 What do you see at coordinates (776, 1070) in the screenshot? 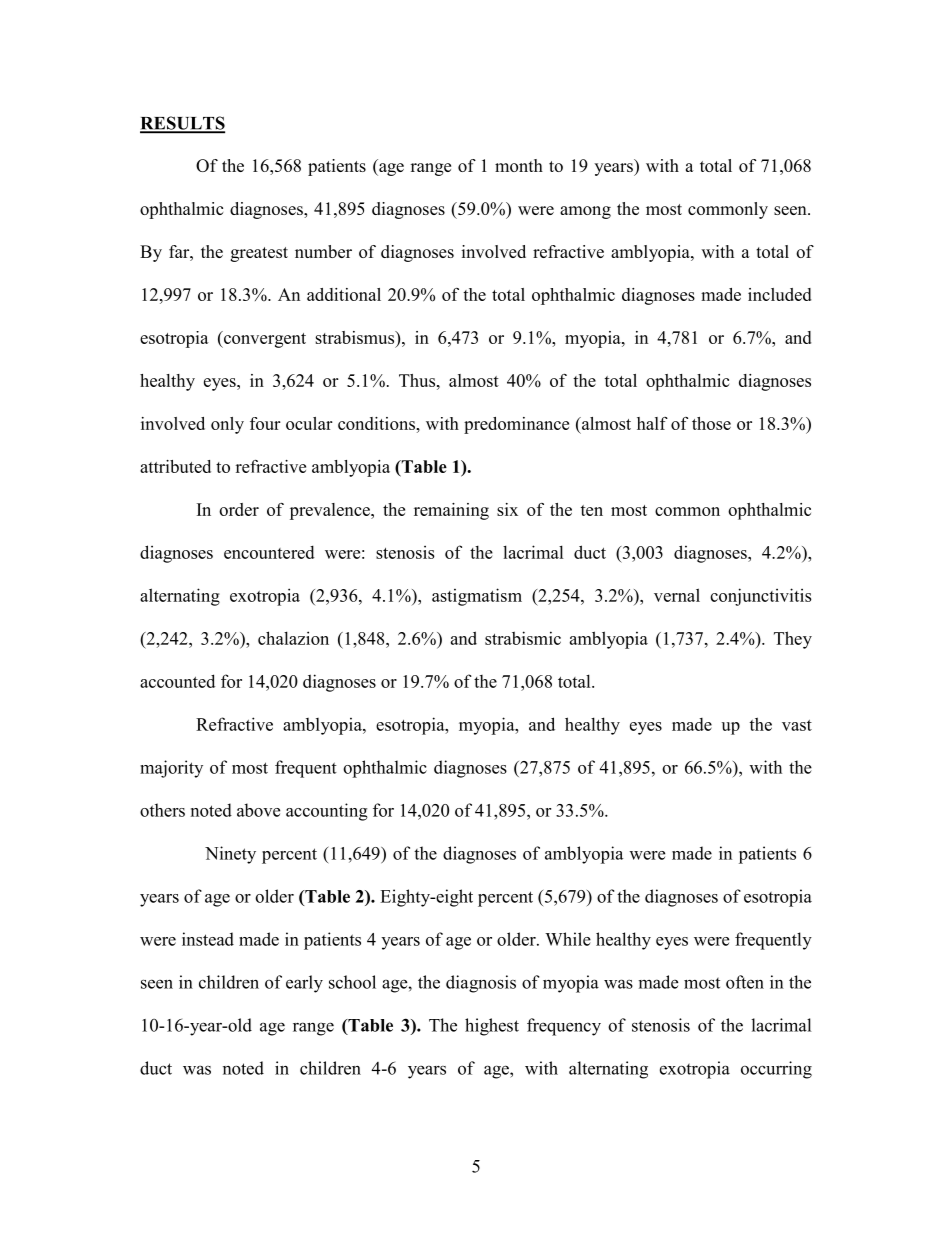
I see `occurring` at bounding box center [776, 1070].
